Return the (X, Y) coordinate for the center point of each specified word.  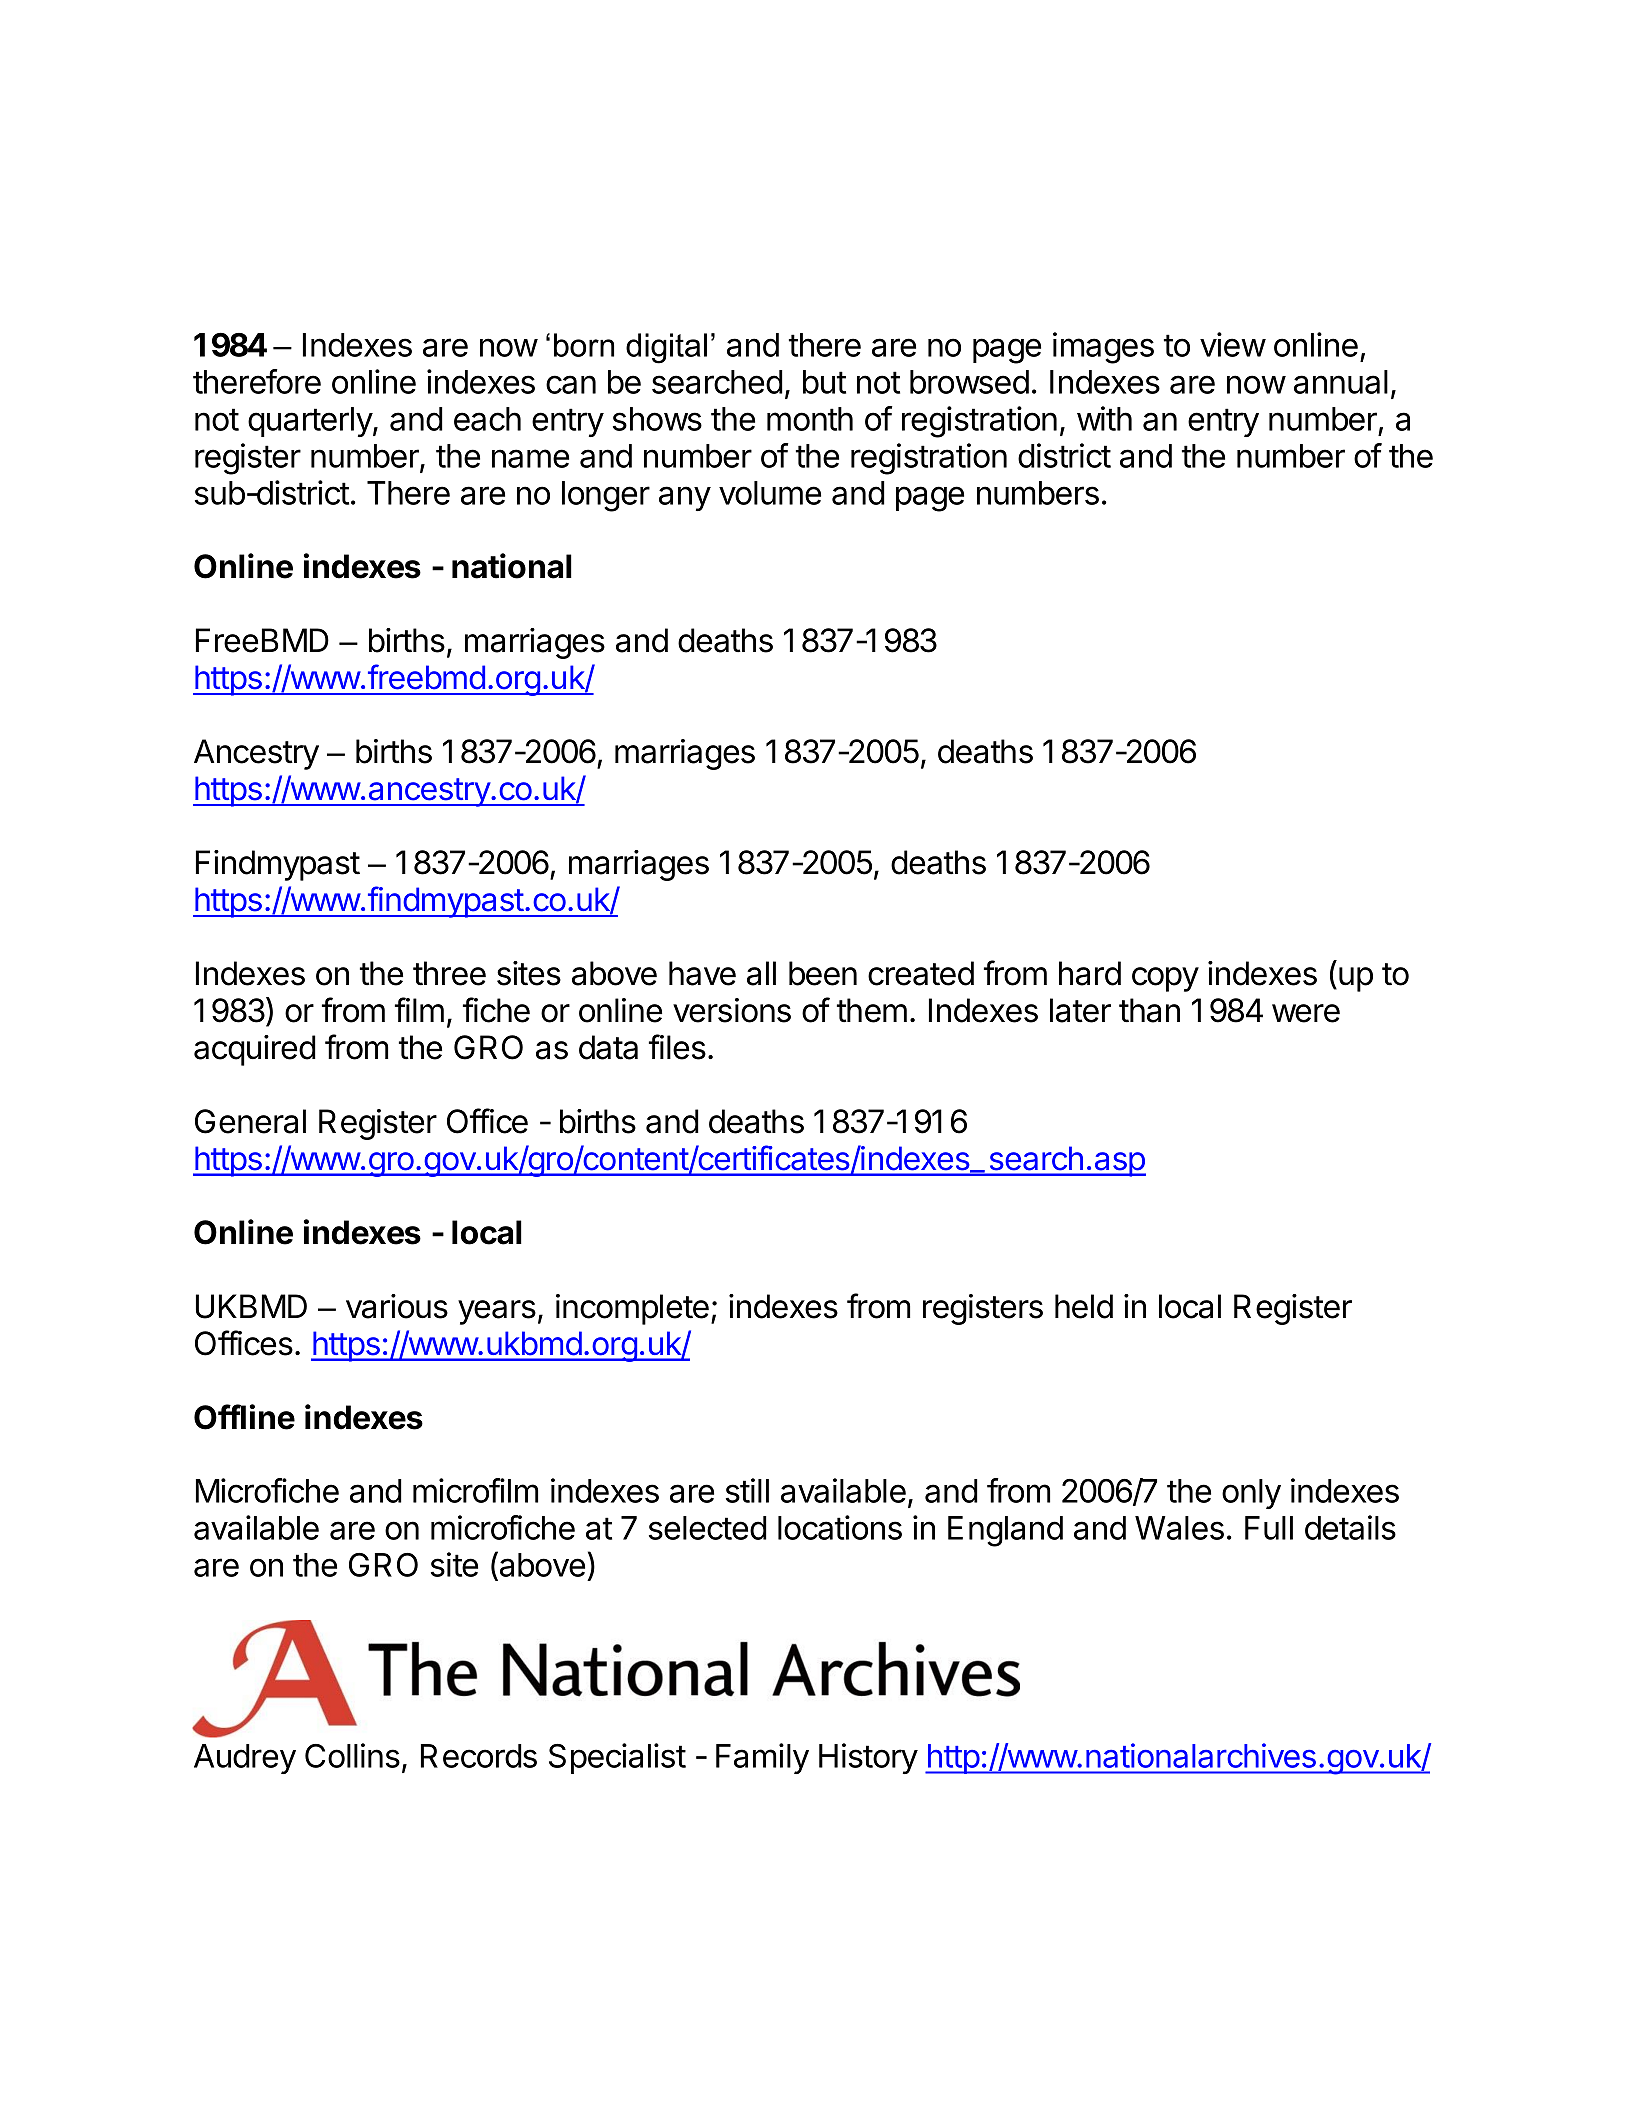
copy (1165, 979)
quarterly (311, 422)
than (1149, 1010)
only (1251, 1494)
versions (732, 1010)
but (824, 382)
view (1233, 344)
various (397, 1306)
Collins (352, 1755)
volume (770, 493)
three (449, 973)
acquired (255, 1050)
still (747, 1490)
